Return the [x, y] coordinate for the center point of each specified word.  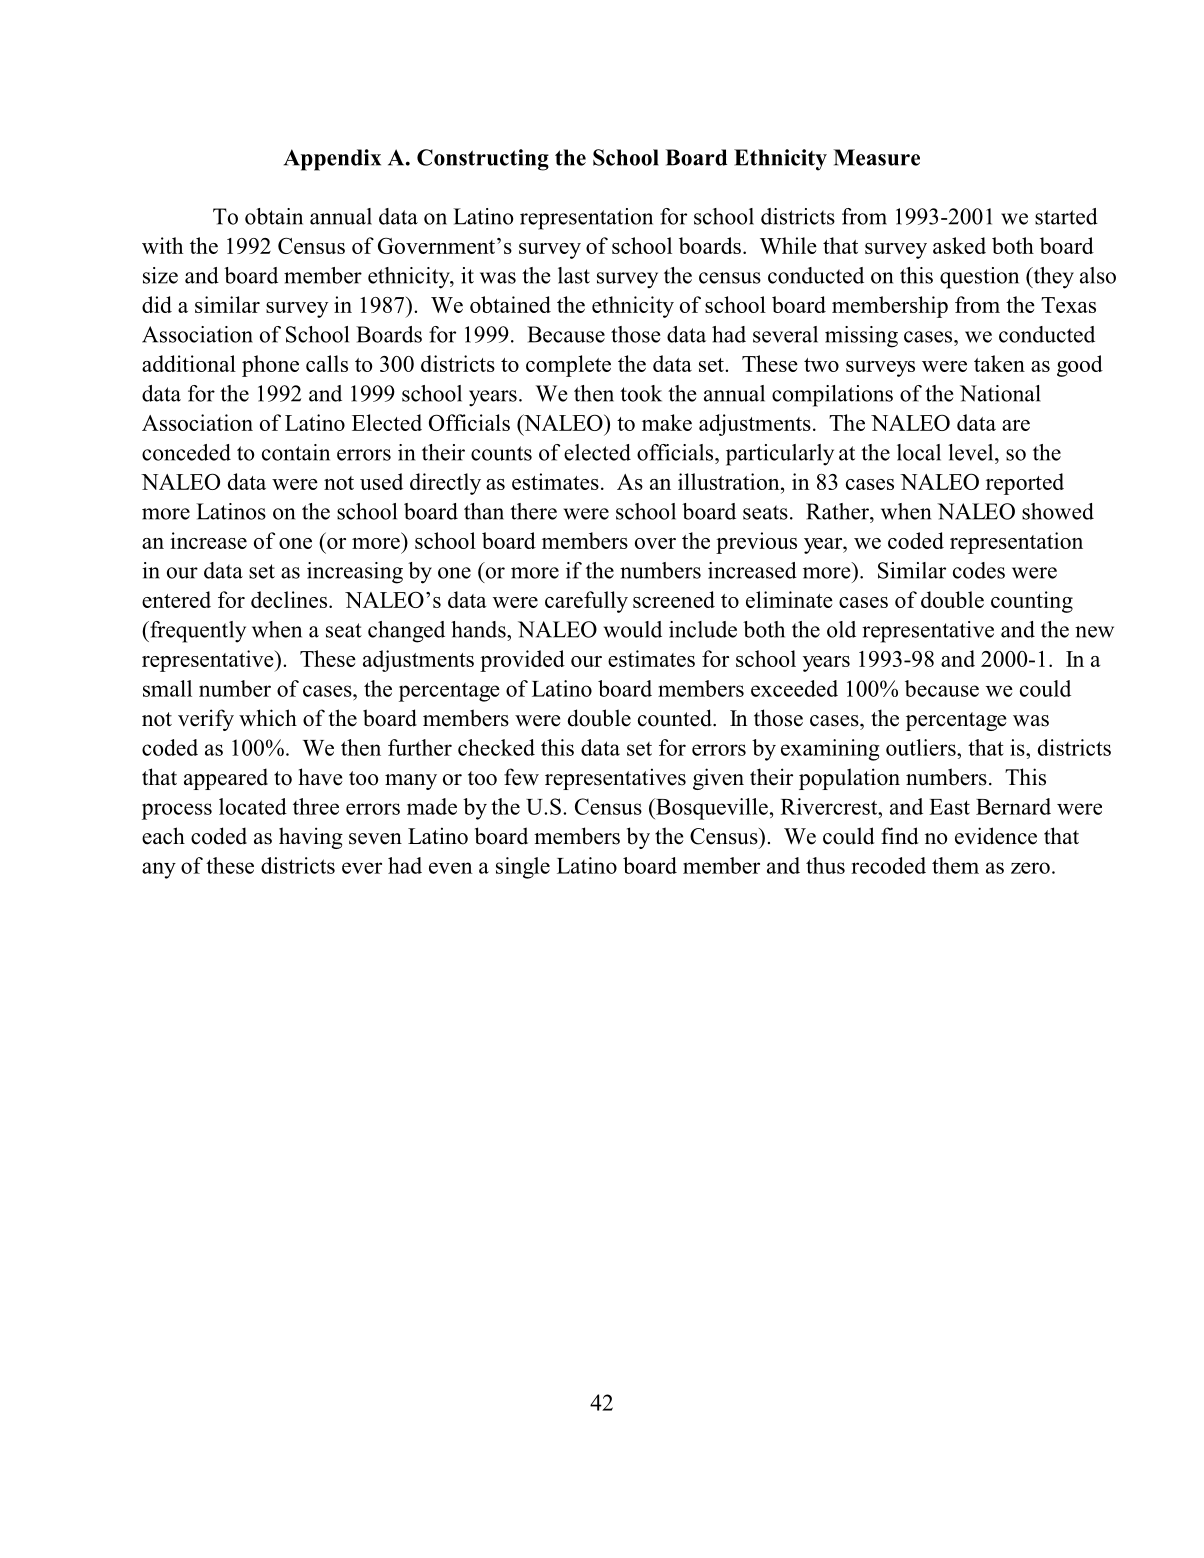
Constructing [483, 160]
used [381, 481]
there [533, 511]
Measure [876, 157]
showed [1058, 511]
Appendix [332, 160]
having [311, 838]
